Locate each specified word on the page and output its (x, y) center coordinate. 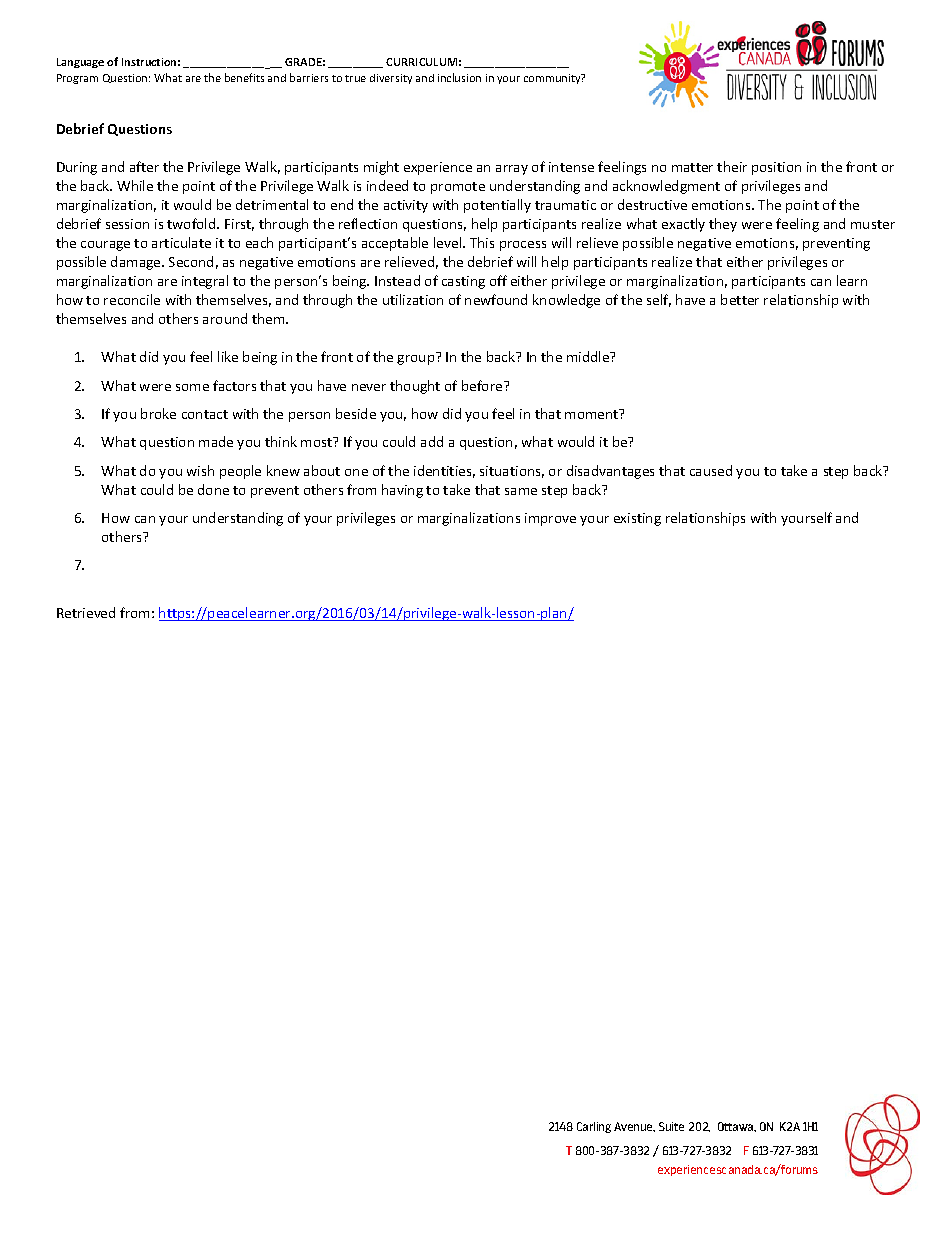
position (776, 168)
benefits (244, 77)
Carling (594, 1127)
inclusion (459, 77)
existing (637, 519)
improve (550, 519)
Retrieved (86, 612)
